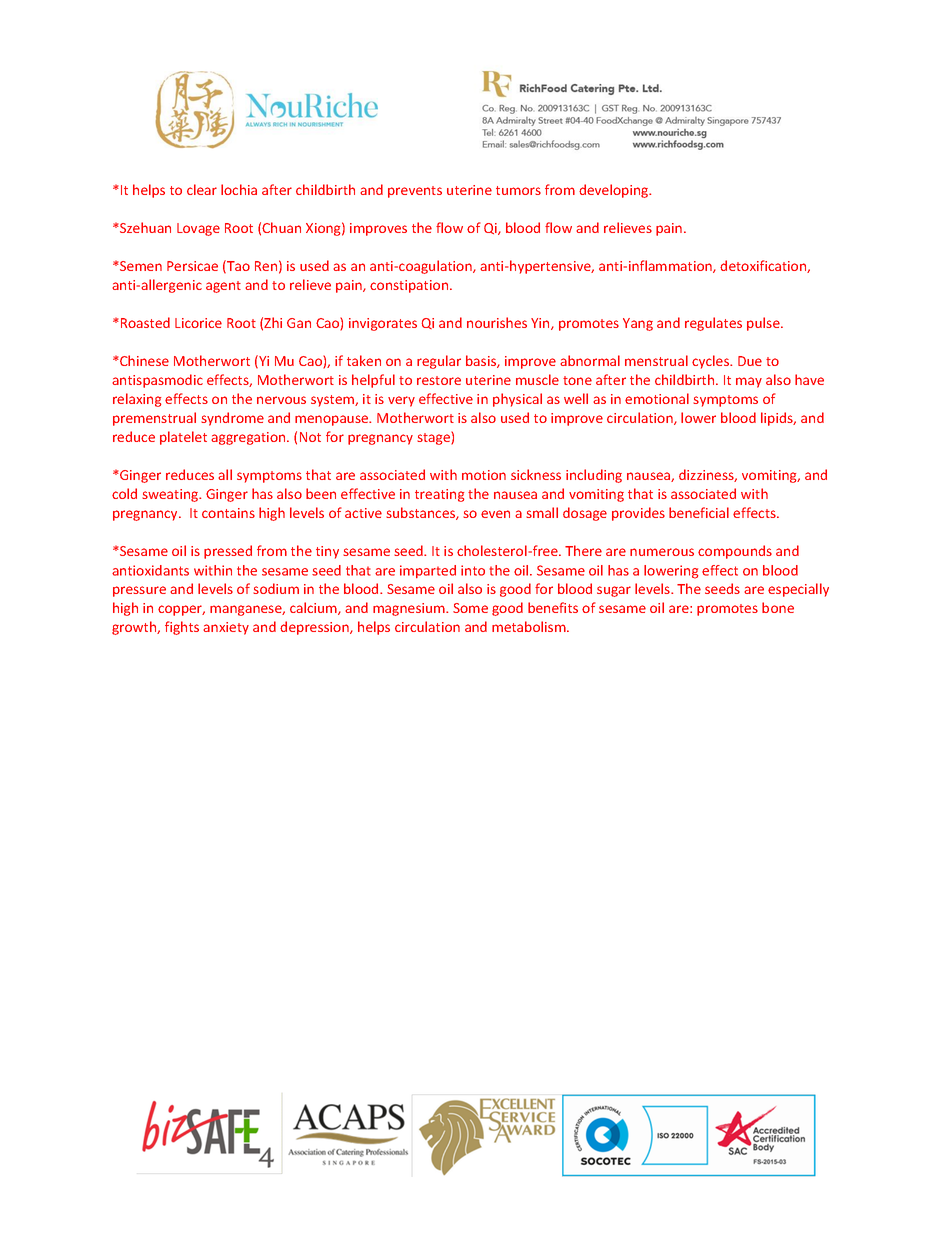 The width and height of the screenshot is (952, 1233). Describe the element at coordinates (439, 495) in the screenshot. I see `treating` at that location.
